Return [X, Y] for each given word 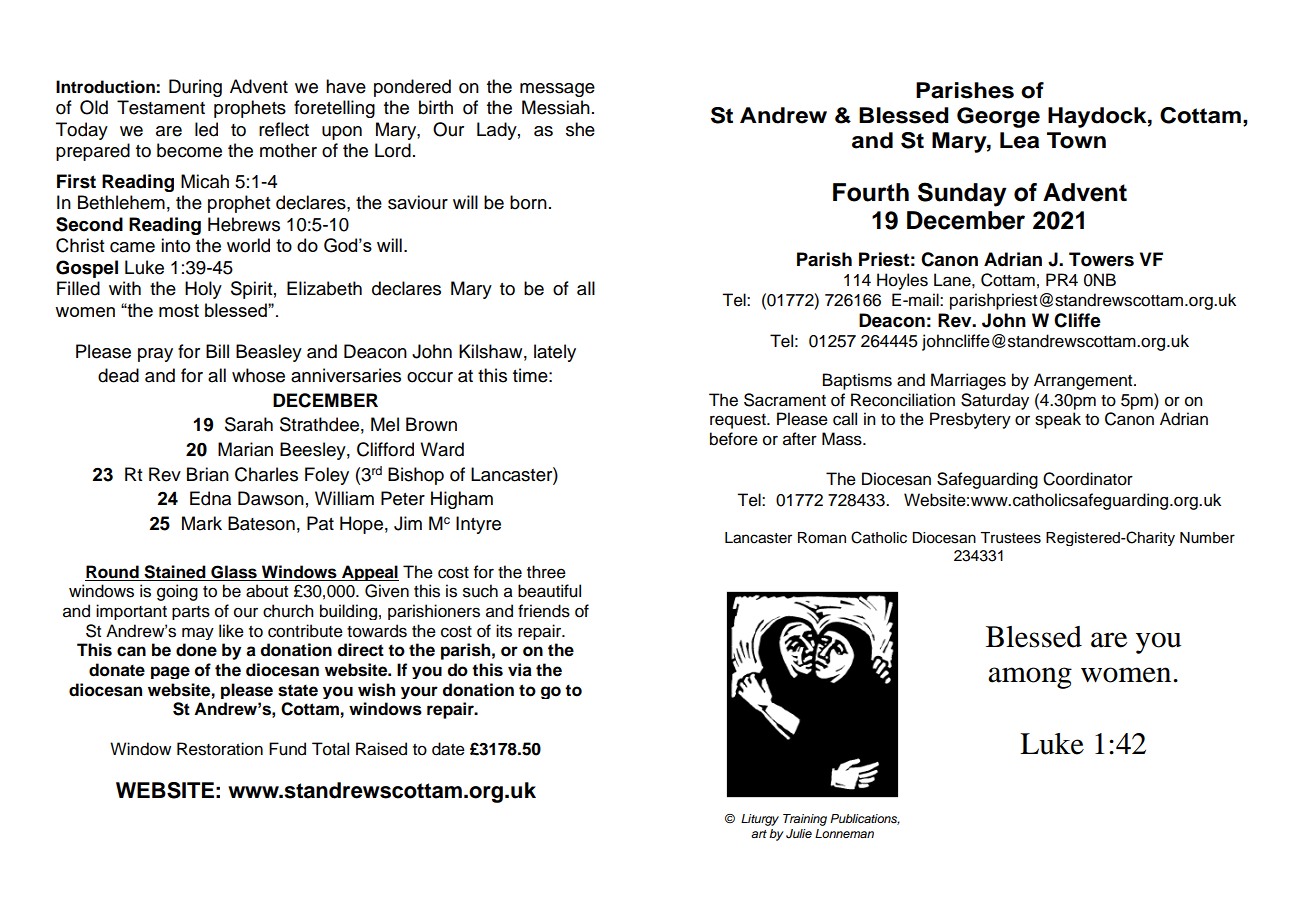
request [739, 421]
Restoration [220, 749]
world [248, 245]
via [520, 670]
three [546, 572]
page [170, 672]
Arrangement [1084, 381]
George [998, 117]
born [528, 202]
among [1030, 678]
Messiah [556, 107]
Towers [1101, 259]
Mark [202, 523]
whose [258, 375]
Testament [161, 107]
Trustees [1010, 538]
